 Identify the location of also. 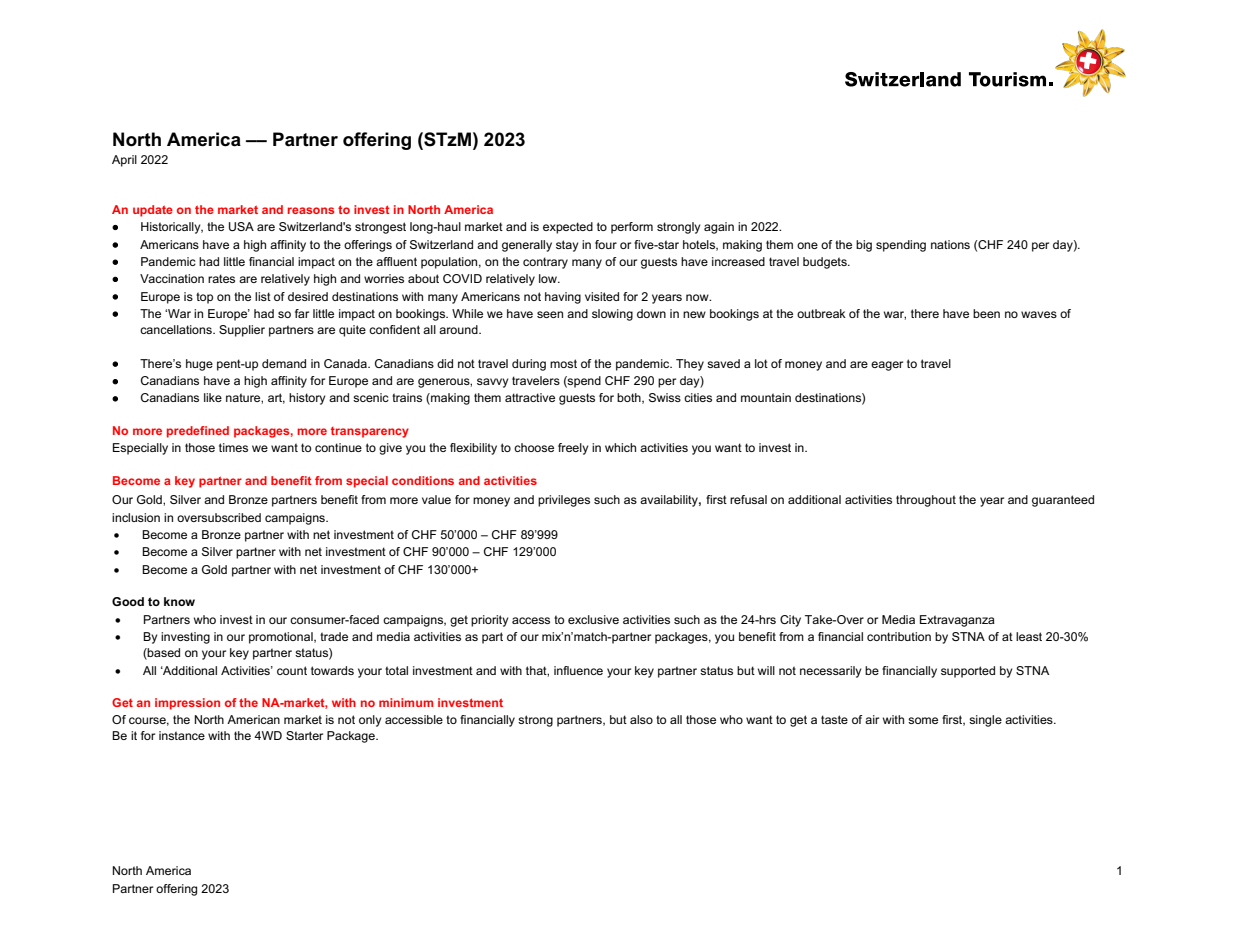
(641, 719).
